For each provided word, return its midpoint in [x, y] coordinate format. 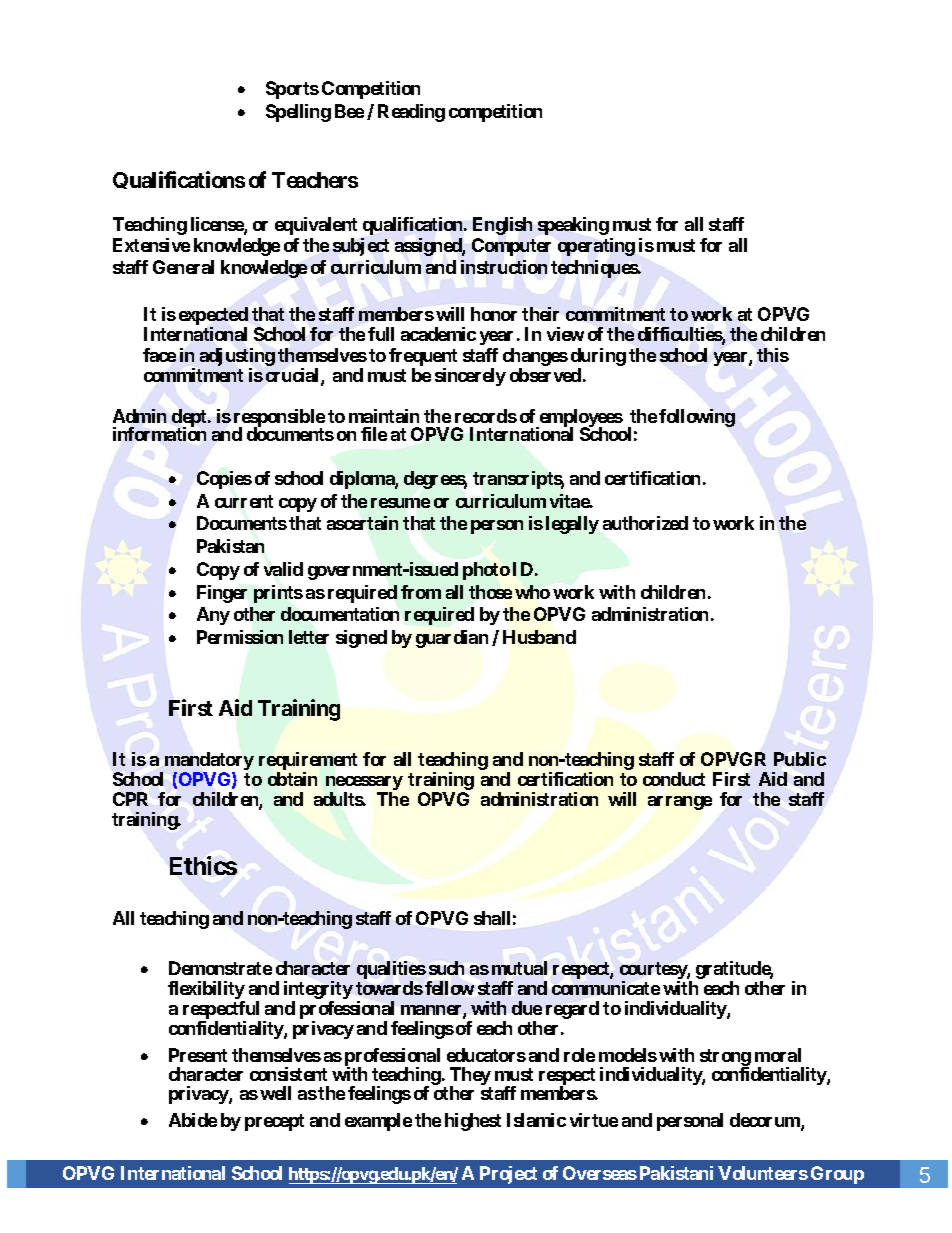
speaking [573, 226]
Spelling [298, 113]
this [773, 355]
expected [213, 317]
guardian [452, 639]
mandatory [209, 762]
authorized [645, 523]
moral [778, 1055]
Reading [411, 113]
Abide [193, 1120]
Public [800, 759]
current [244, 501]
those [490, 592]
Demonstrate [220, 968]
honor [494, 314]
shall [492, 918]
